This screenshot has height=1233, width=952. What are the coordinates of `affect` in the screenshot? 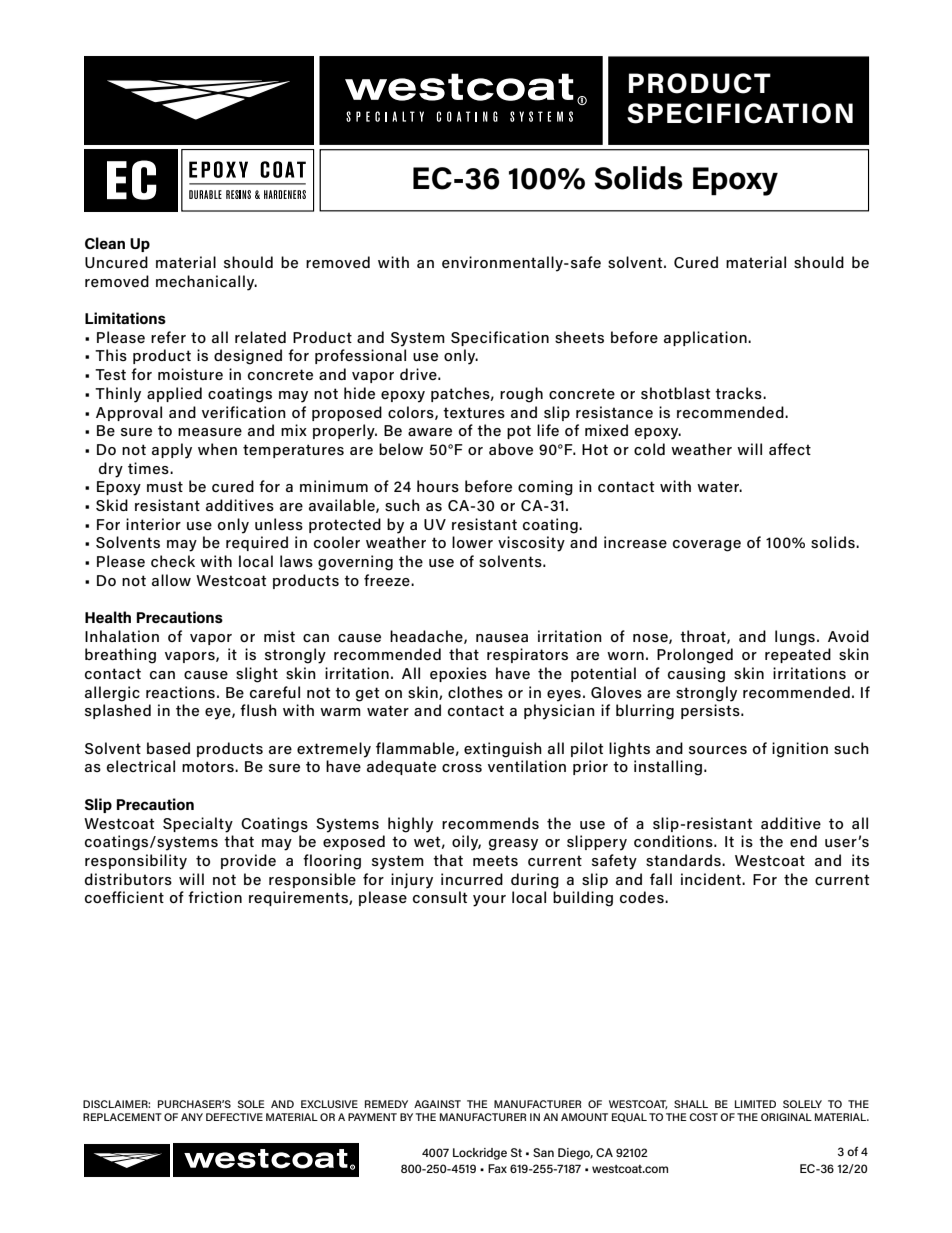 It's located at (790, 449).
